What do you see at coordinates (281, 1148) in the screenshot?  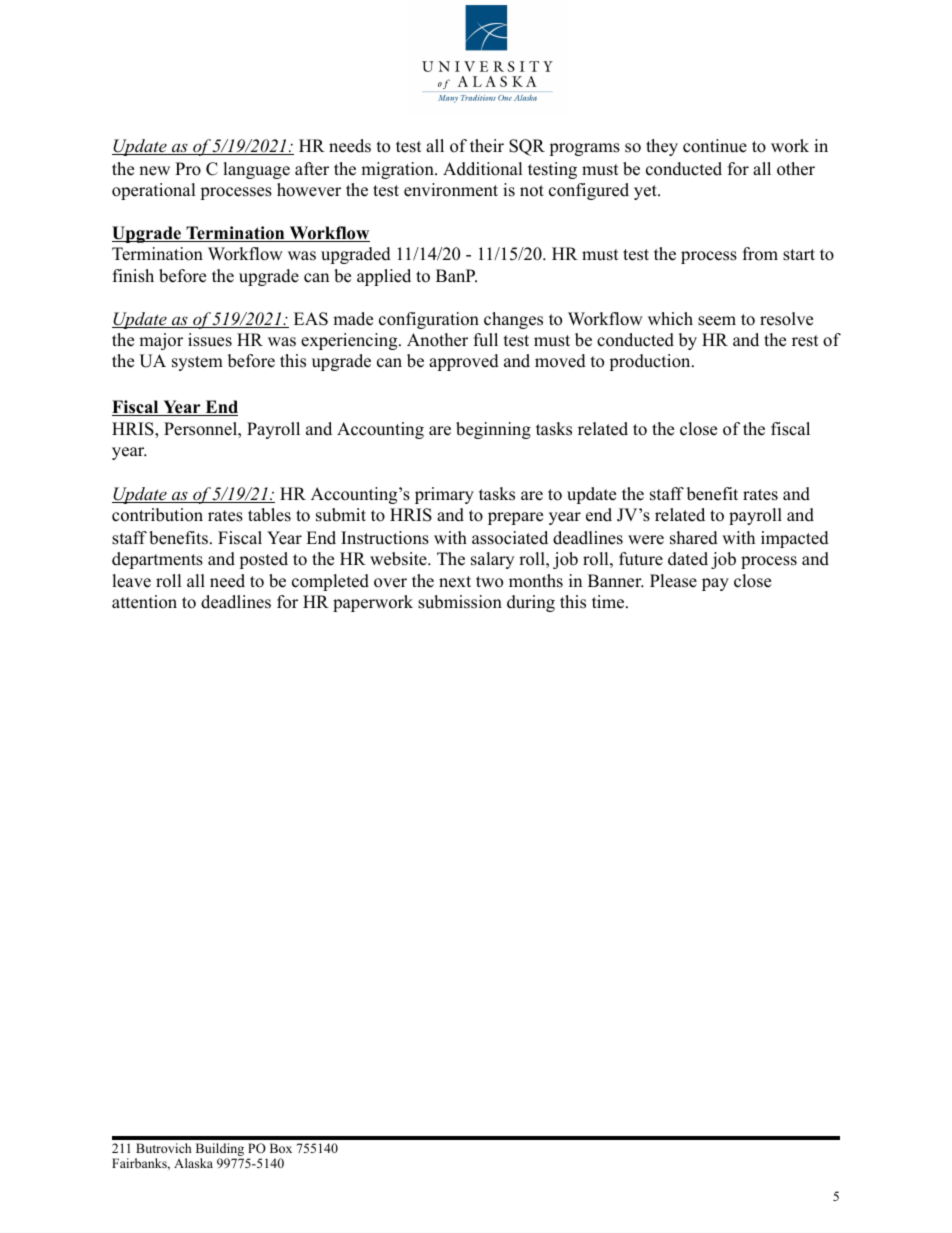 I see `Box` at bounding box center [281, 1148].
